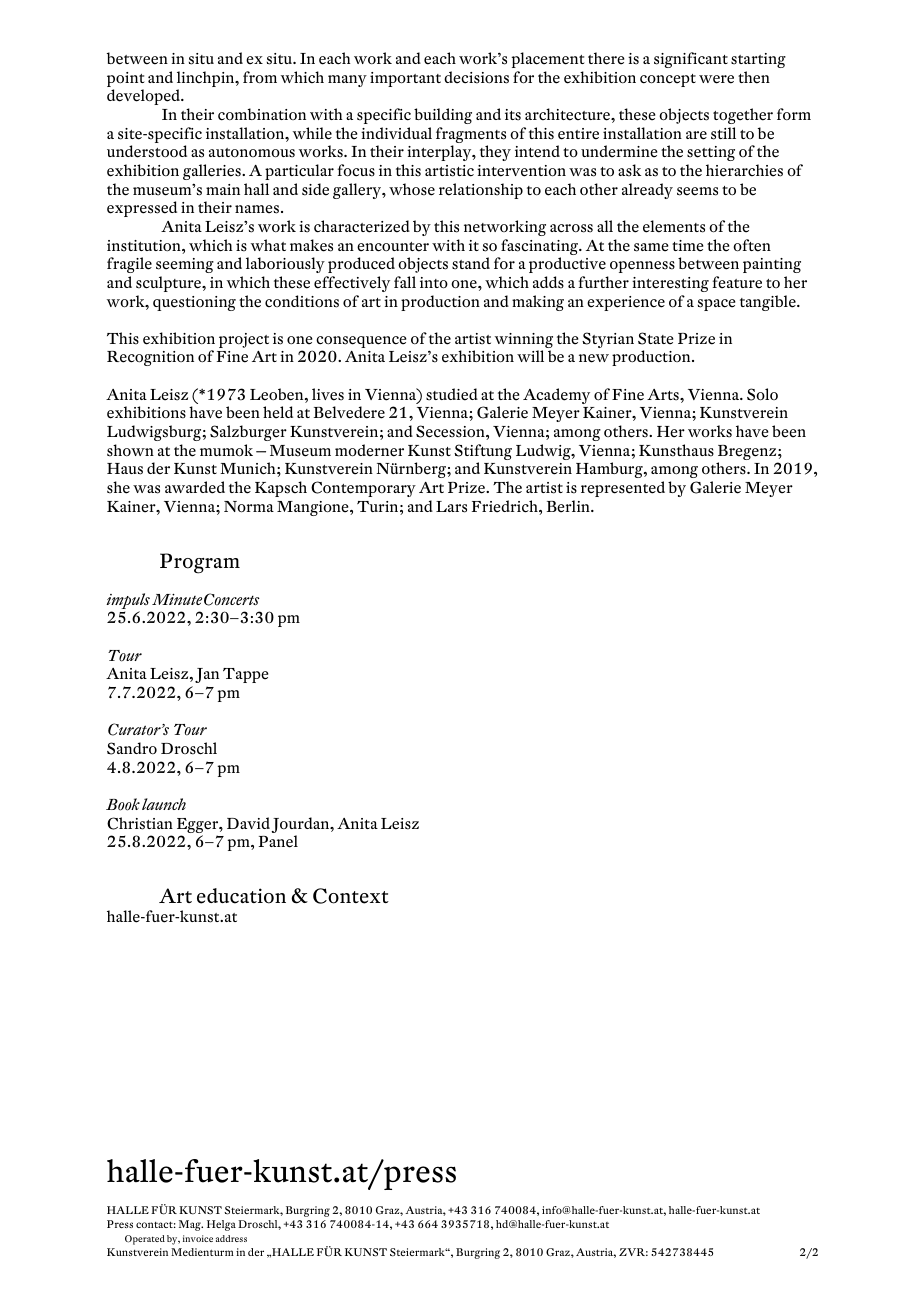  I want to click on Helga, so click(221, 1225).
